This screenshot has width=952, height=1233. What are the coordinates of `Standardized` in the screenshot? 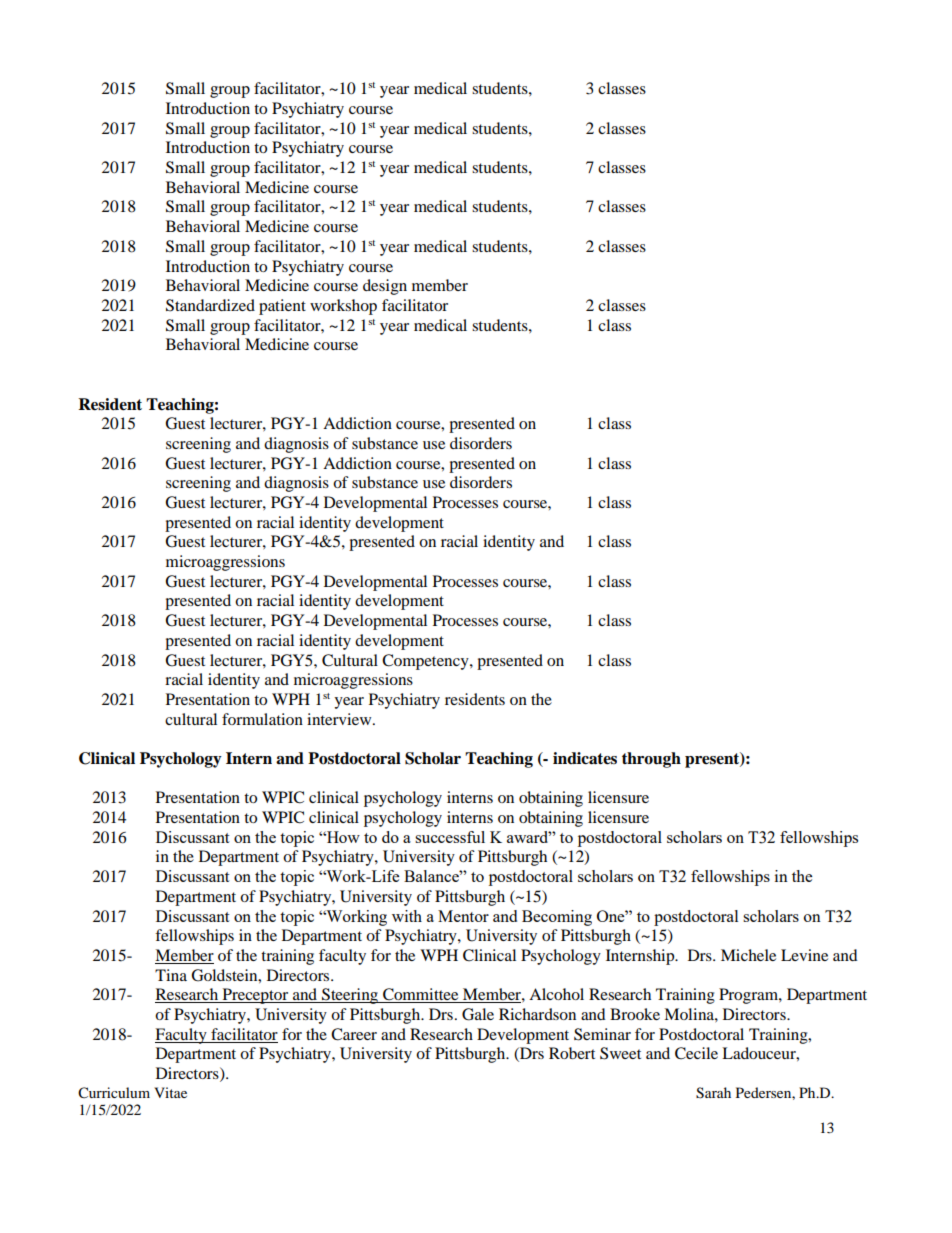 It's located at (210, 305).
